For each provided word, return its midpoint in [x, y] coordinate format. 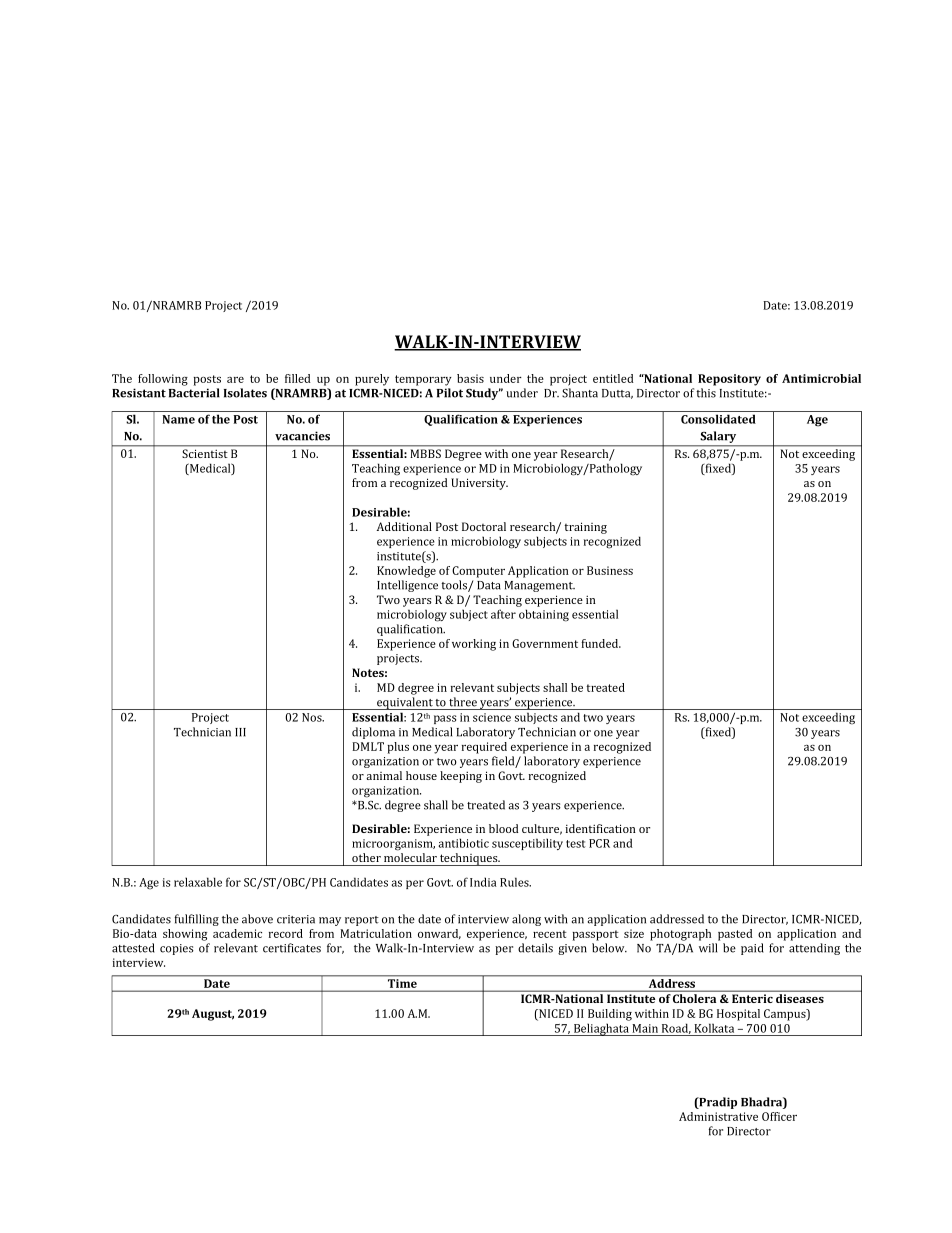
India [483, 882]
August [213, 1015]
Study [483, 394]
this [706, 393]
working [474, 645]
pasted [735, 935]
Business [610, 570]
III [240, 732]
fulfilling [197, 920]
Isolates [245, 393]
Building [610, 1015]
